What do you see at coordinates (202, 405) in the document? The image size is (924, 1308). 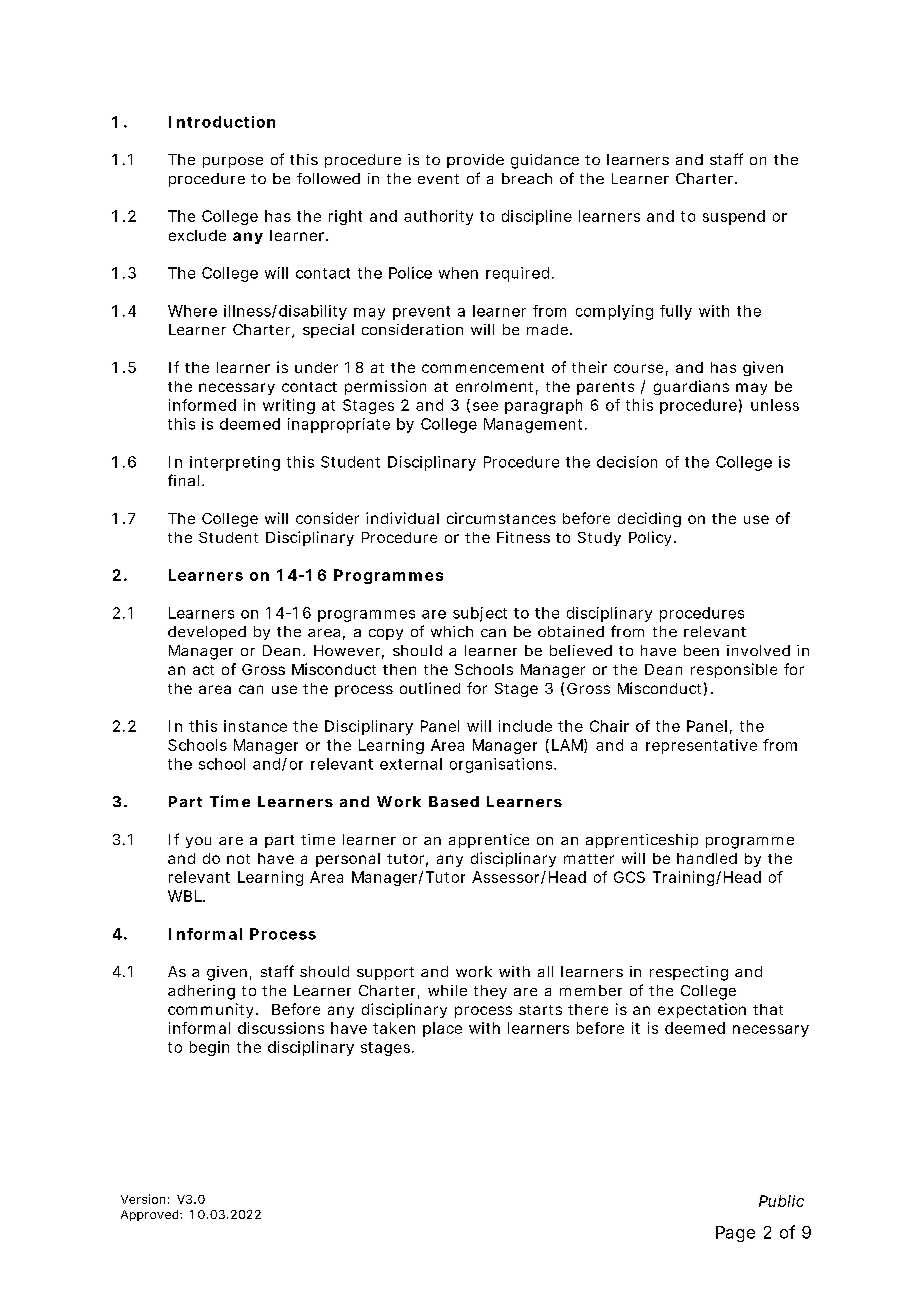 I see `informed` at bounding box center [202, 405].
